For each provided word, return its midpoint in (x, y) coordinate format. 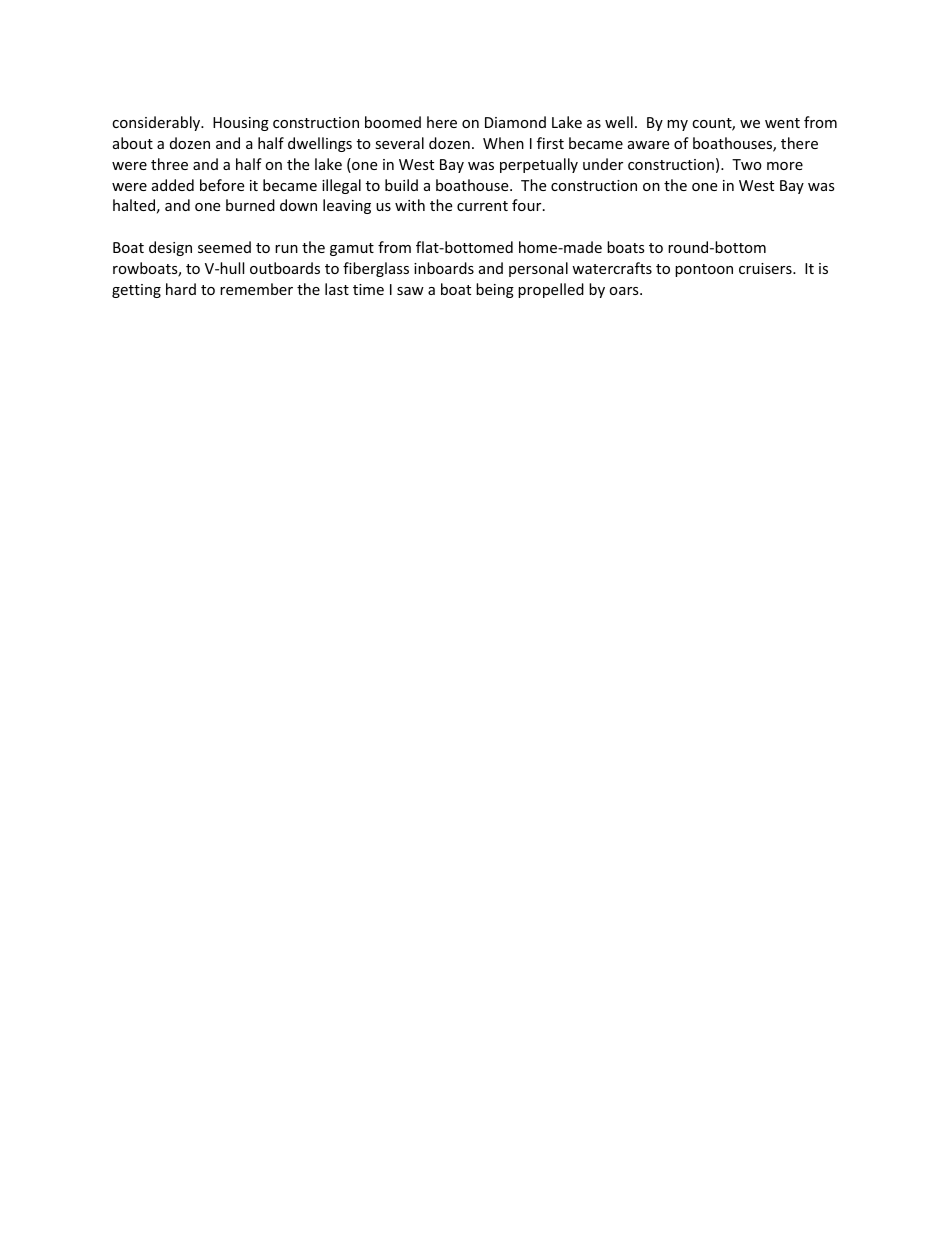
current (482, 206)
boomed (393, 122)
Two (747, 164)
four (528, 205)
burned (250, 205)
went (782, 123)
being (495, 290)
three (169, 164)
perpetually (539, 165)
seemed (224, 247)
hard (181, 289)
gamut (352, 249)
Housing (241, 124)
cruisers (766, 268)
